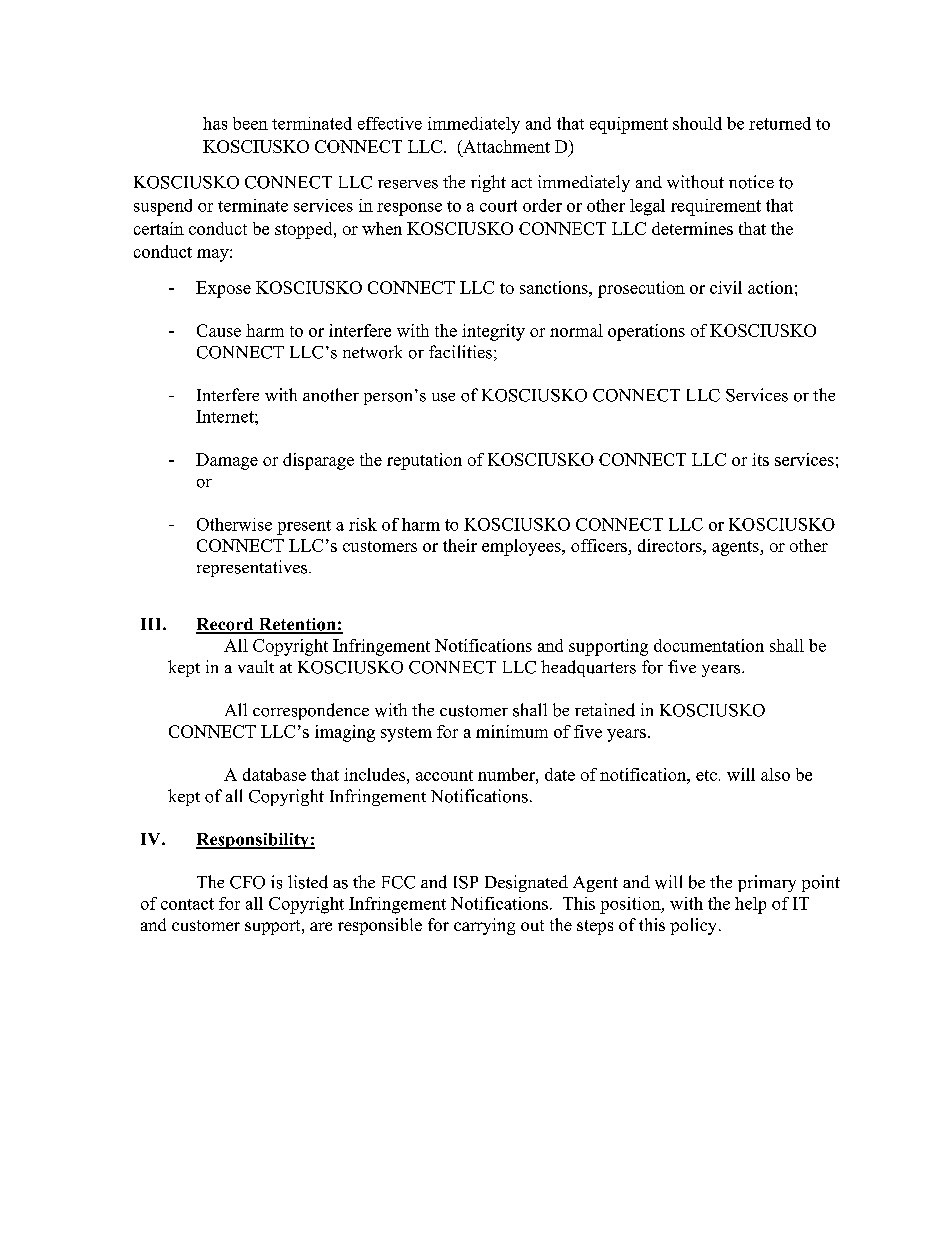 This screenshot has width=952, height=1233. What do you see at coordinates (505, 146) in the screenshot?
I see `Attachment` at bounding box center [505, 146].
